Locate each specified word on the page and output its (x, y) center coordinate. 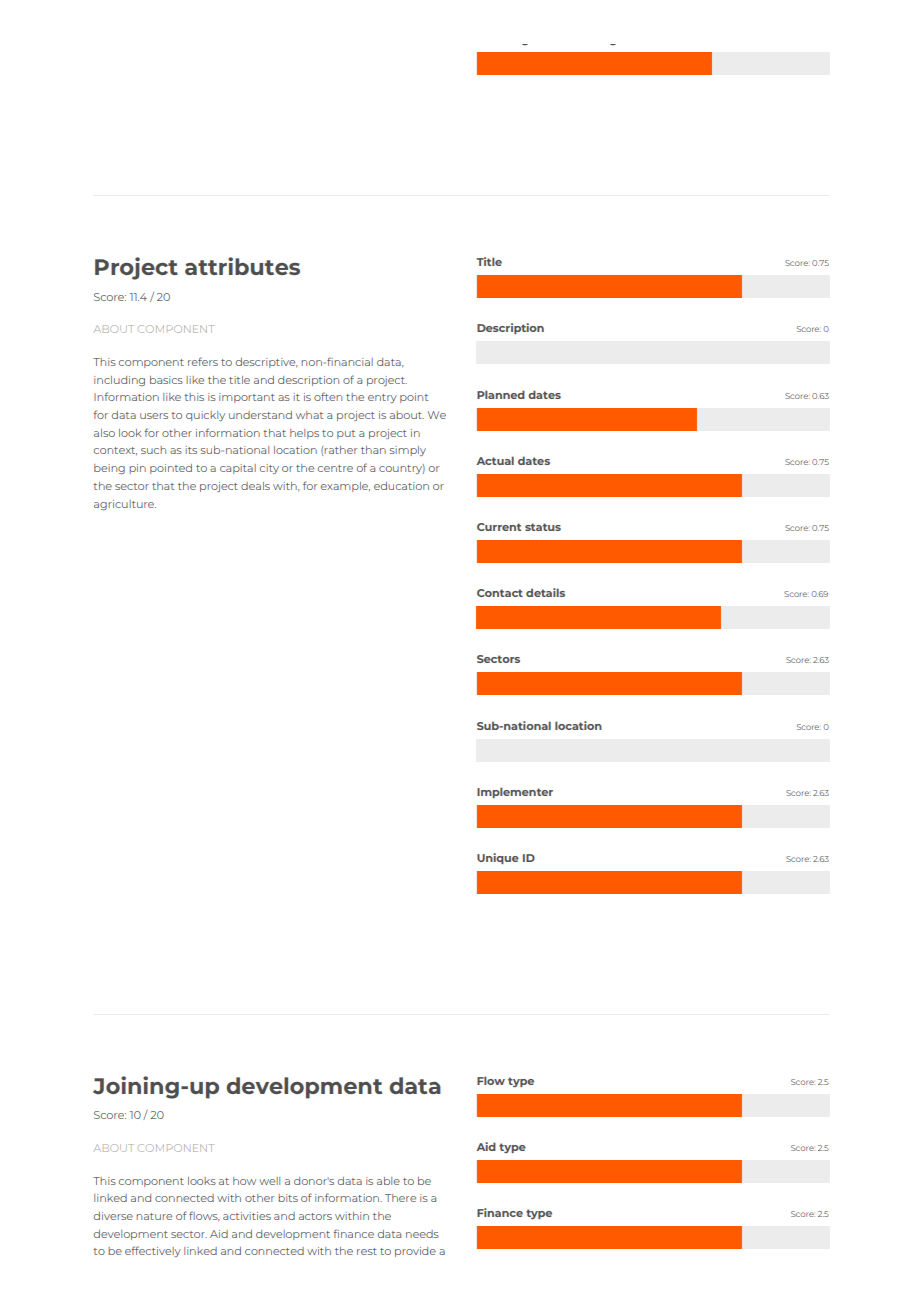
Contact (500, 593)
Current (499, 527)
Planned (501, 394)
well (269, 1181)
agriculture (125, 505)
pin (137, 469)
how (244, 1181)
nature (154, 1216)
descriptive (267, 363)
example (345, 487)
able (388, 1181)
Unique (498, 858)
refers (203, 361)
